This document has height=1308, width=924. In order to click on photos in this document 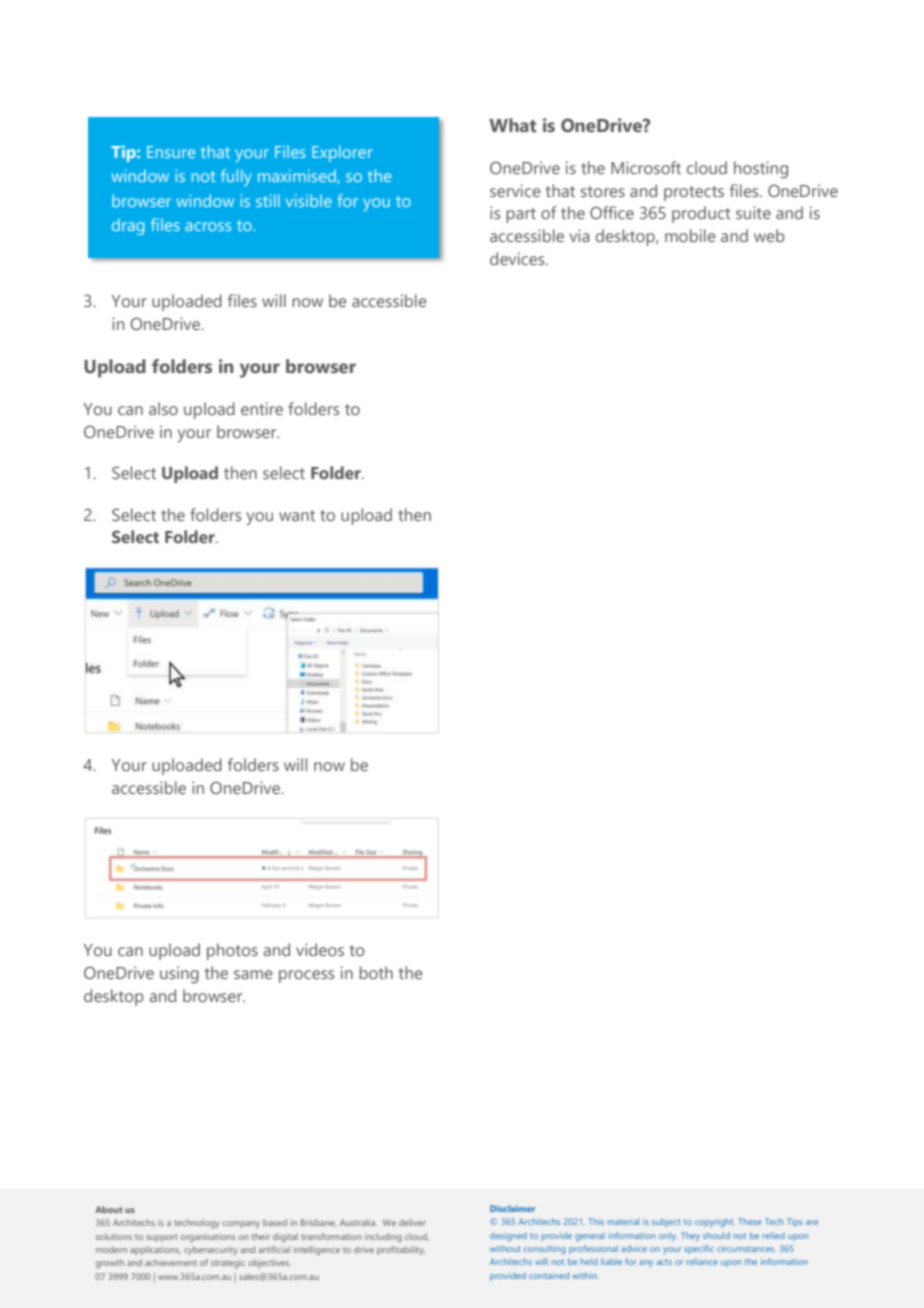, I will do `click(232, 951)`.
